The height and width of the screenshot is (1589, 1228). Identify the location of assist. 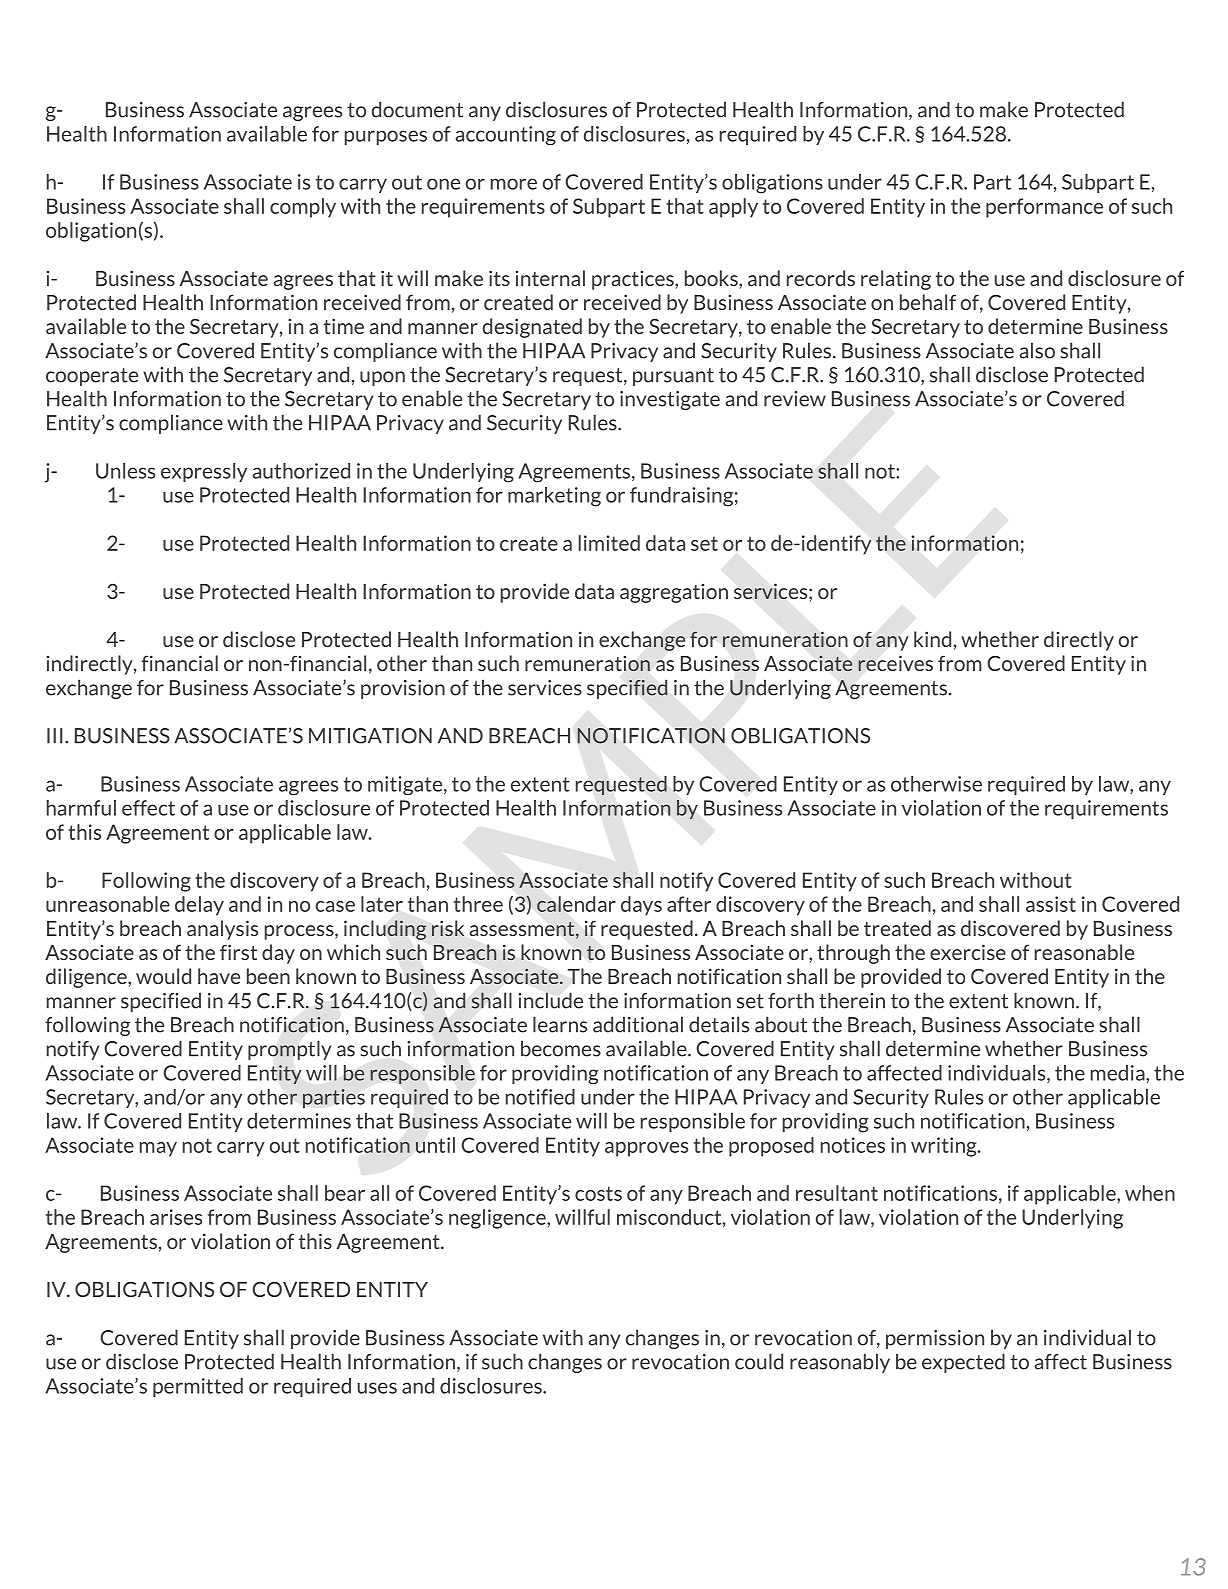
(1051, 904).
